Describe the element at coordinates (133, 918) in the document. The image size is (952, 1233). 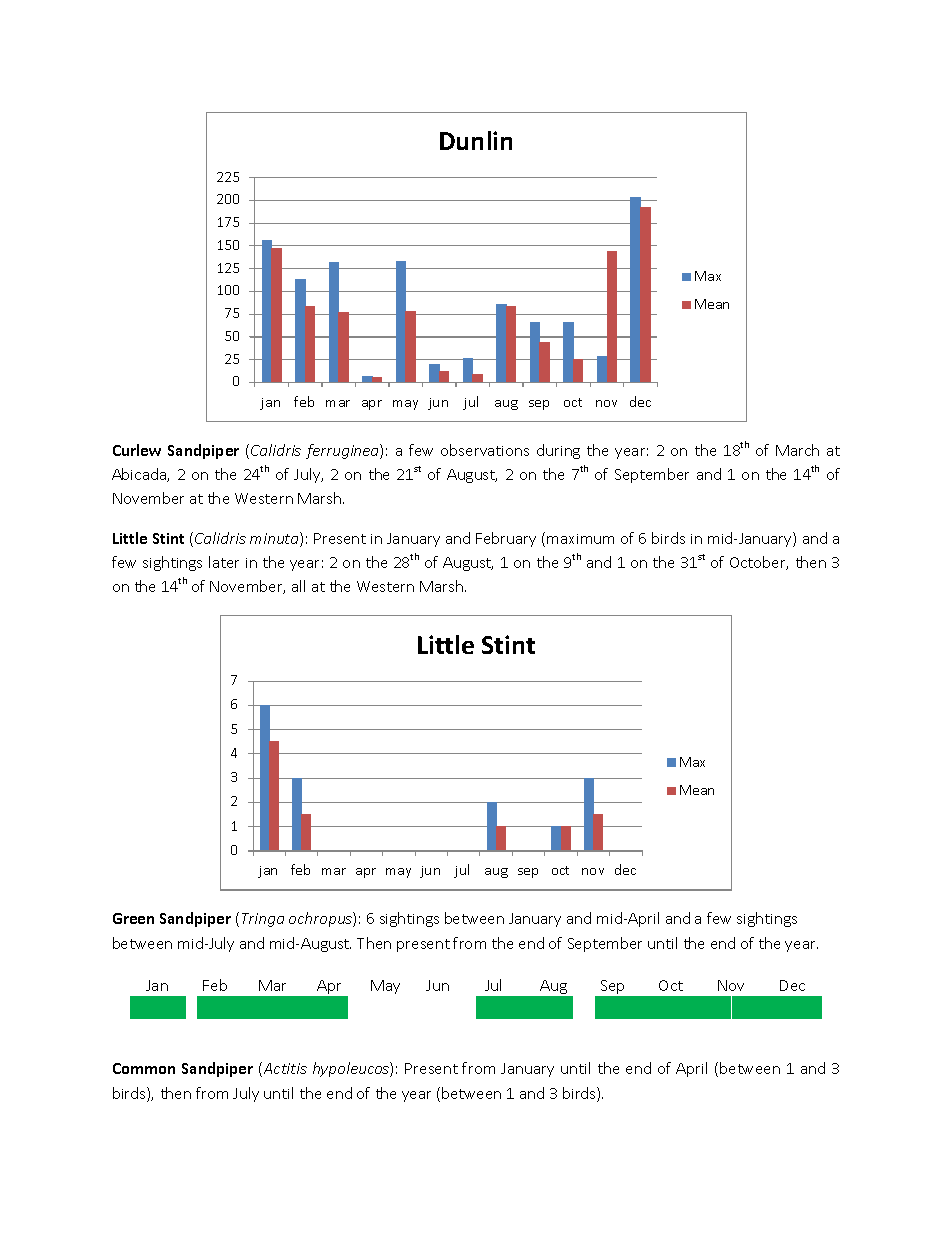
I see `Green` at that location.
